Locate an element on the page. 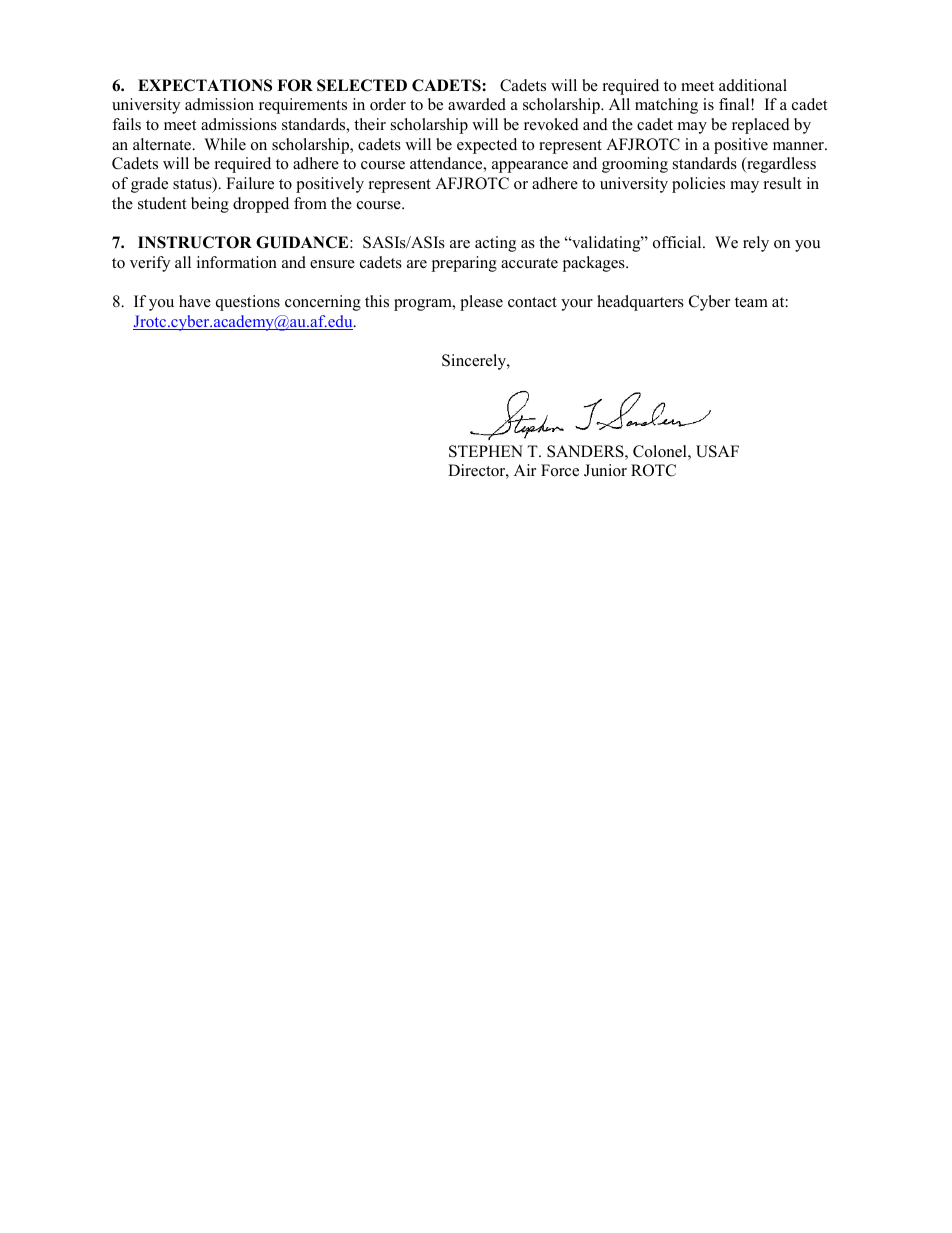 Image resolution: width=952 pixels, height=1233 pixels. STEPHEN is located at coordinates (486, 451).
